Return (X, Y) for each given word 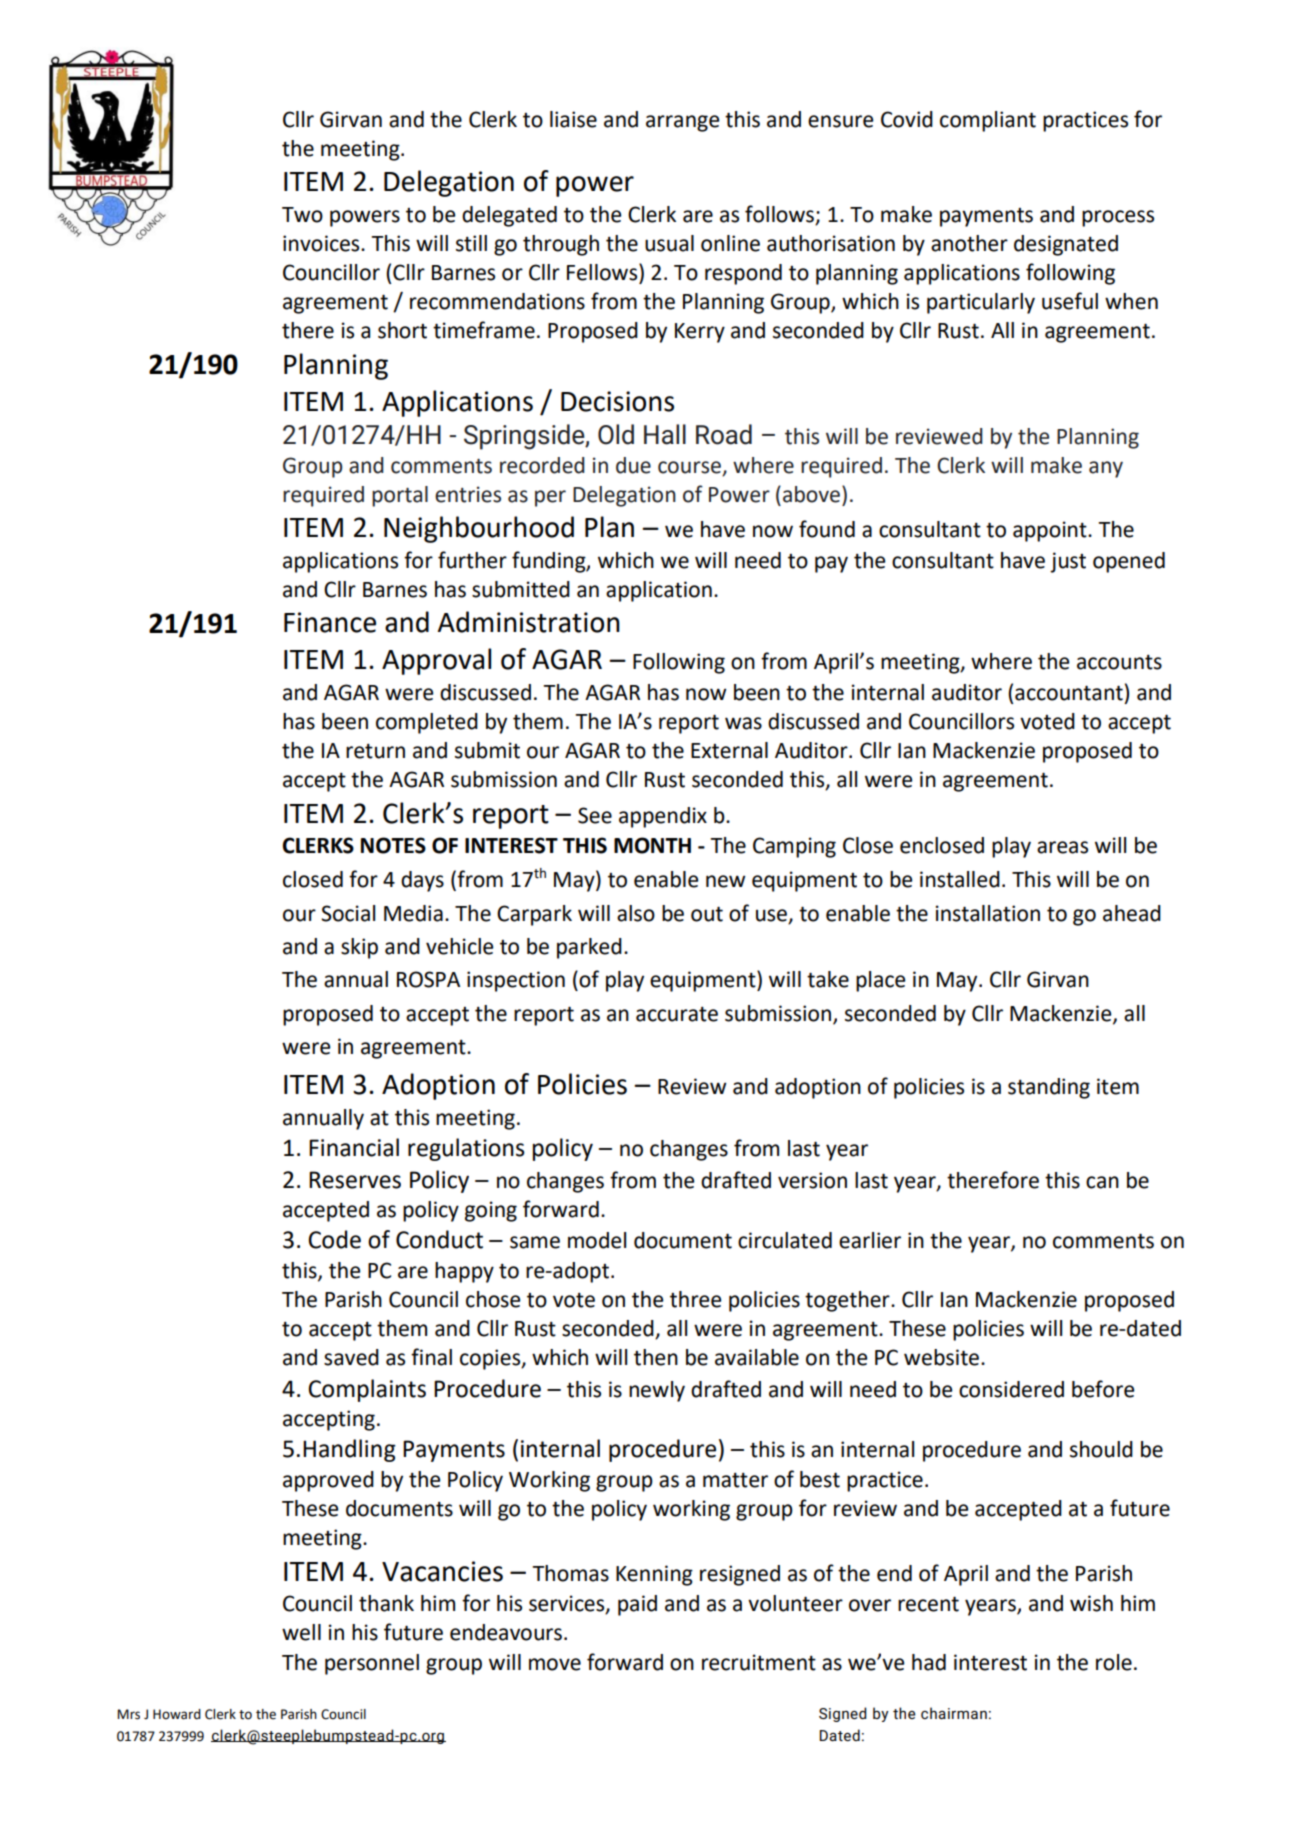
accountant (1069, 693)
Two (302, 215)
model (597, 1240)
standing (1049, 1088)
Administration (529, 622)
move (555, 1664)
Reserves (355, 1180)
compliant (988, 121)
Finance (330, 622)
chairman (954, 1713)
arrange (682, 123)
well (301, 1632)
